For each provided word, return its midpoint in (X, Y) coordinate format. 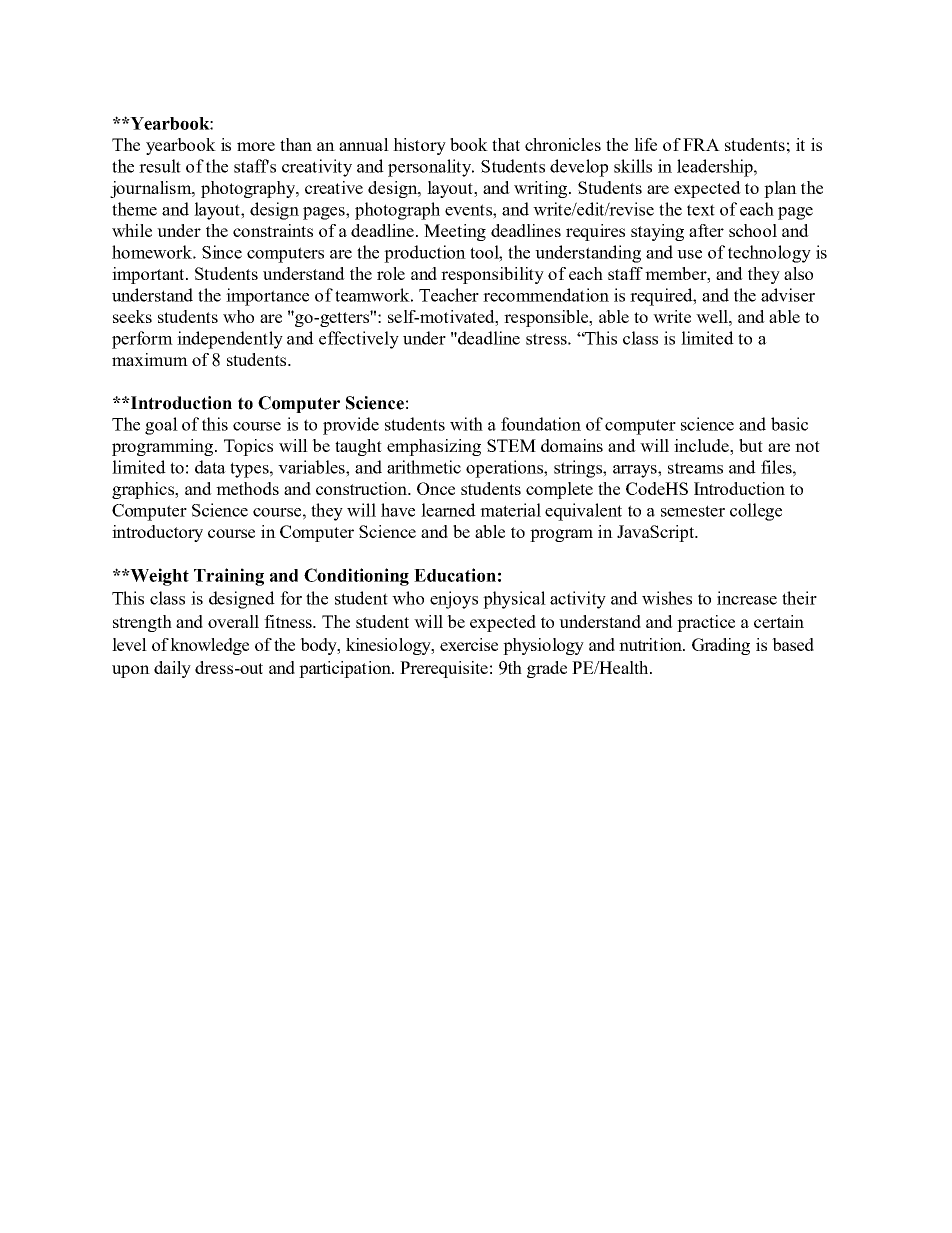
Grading (721, 646)
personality (431, 168)
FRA (701, 144)
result (160, 166)
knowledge (209, 646)
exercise (469, 644)
